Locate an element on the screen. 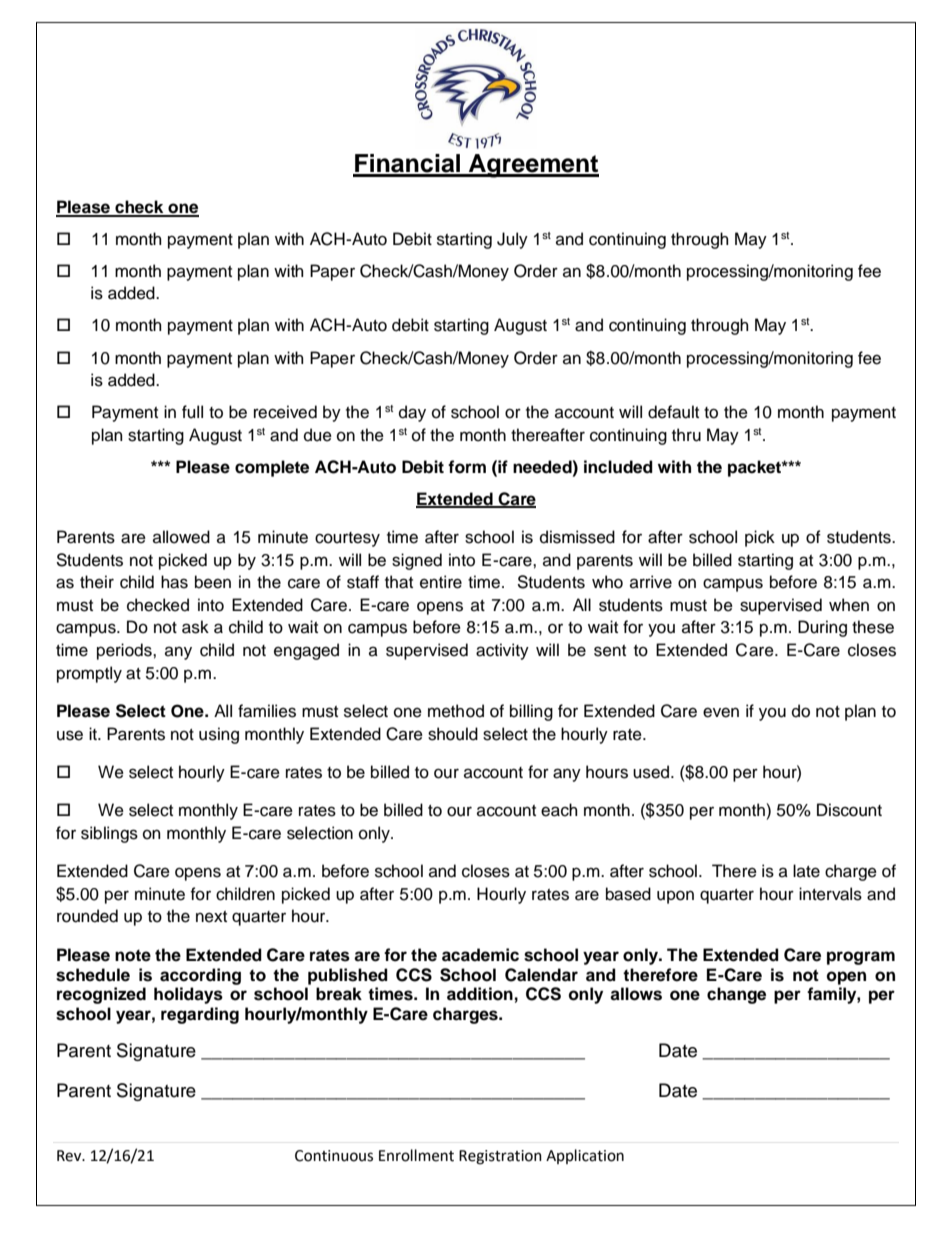 The width and height of the screenshot is (952, 1233). received is located at coordinates (285, 412).
